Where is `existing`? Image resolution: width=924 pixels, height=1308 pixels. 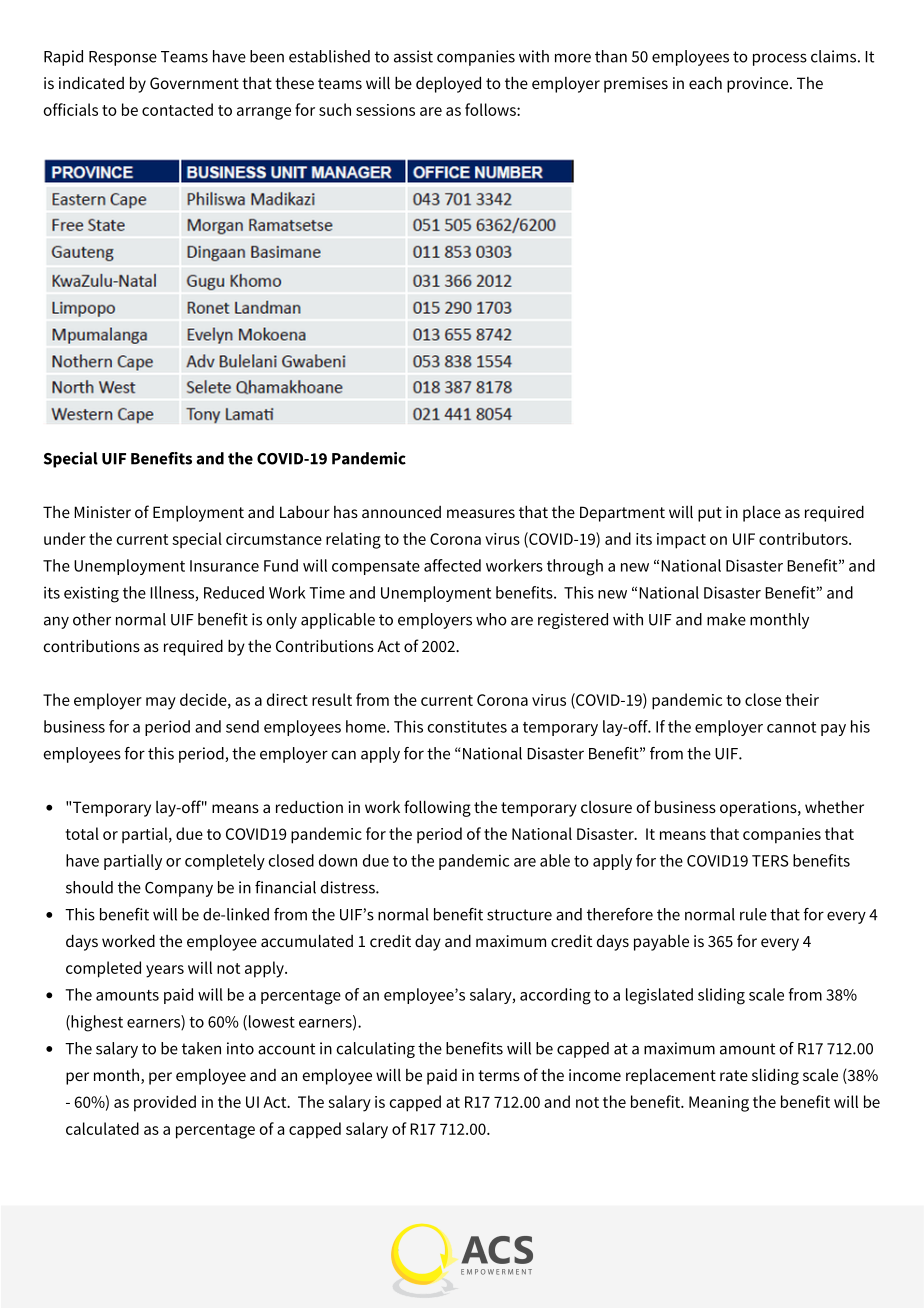 existing is located at coordinates (91, 594).
